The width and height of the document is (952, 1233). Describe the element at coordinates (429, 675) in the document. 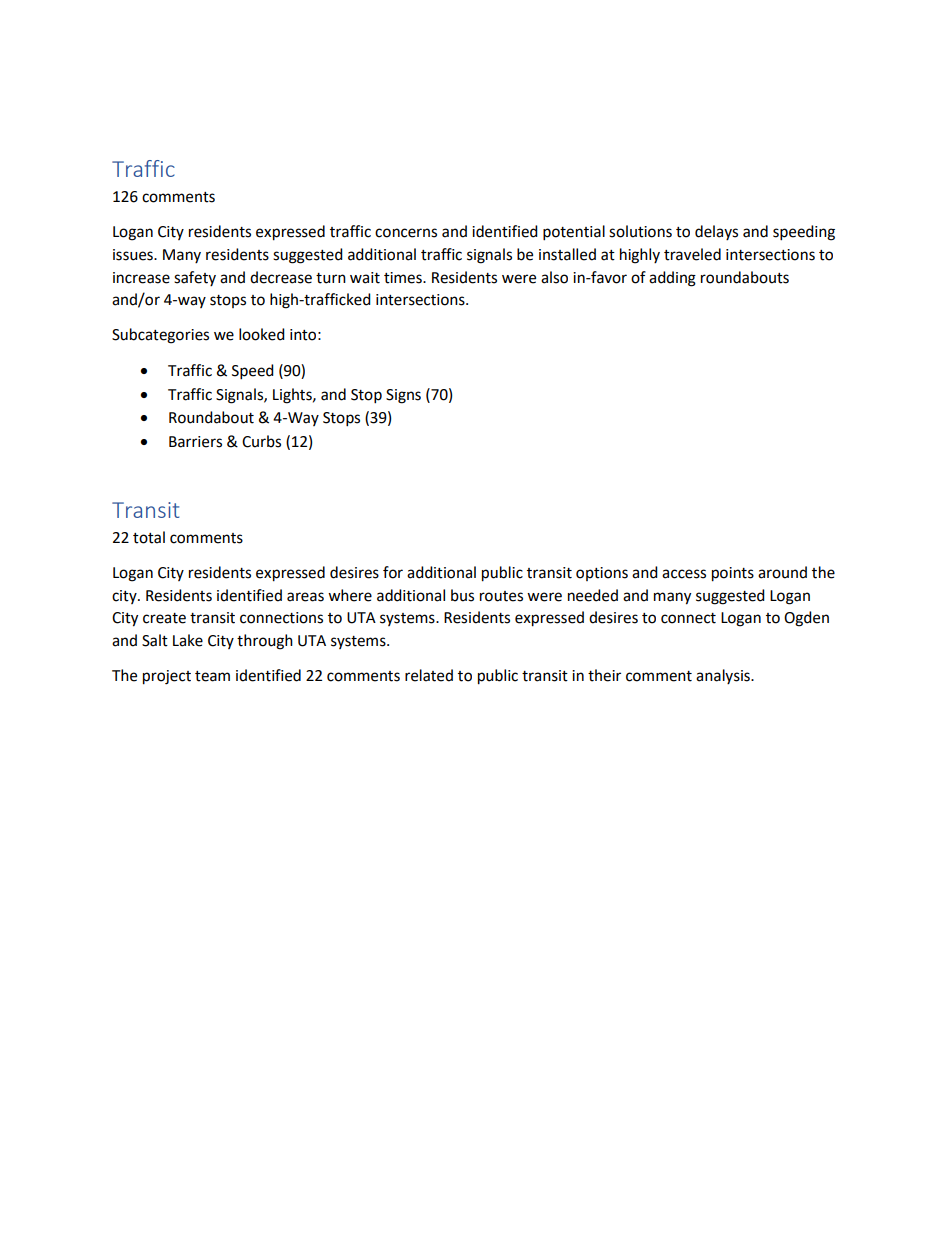

I see `related` at that location.
